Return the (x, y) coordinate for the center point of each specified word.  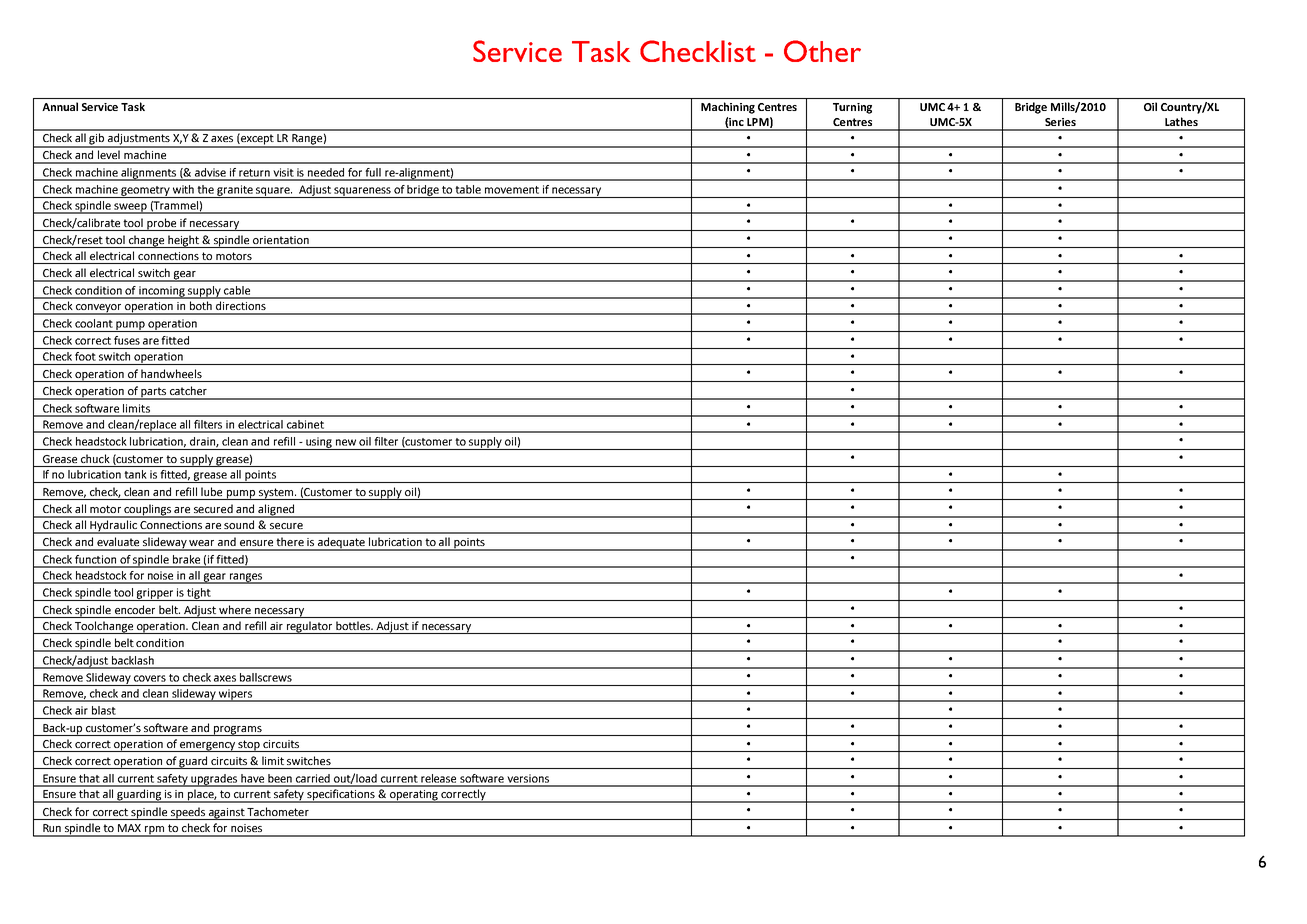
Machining (728, 108)
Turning (852, 108)
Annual (60, 106)
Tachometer (278, 811)
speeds (188, 813)
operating (414, 796)
